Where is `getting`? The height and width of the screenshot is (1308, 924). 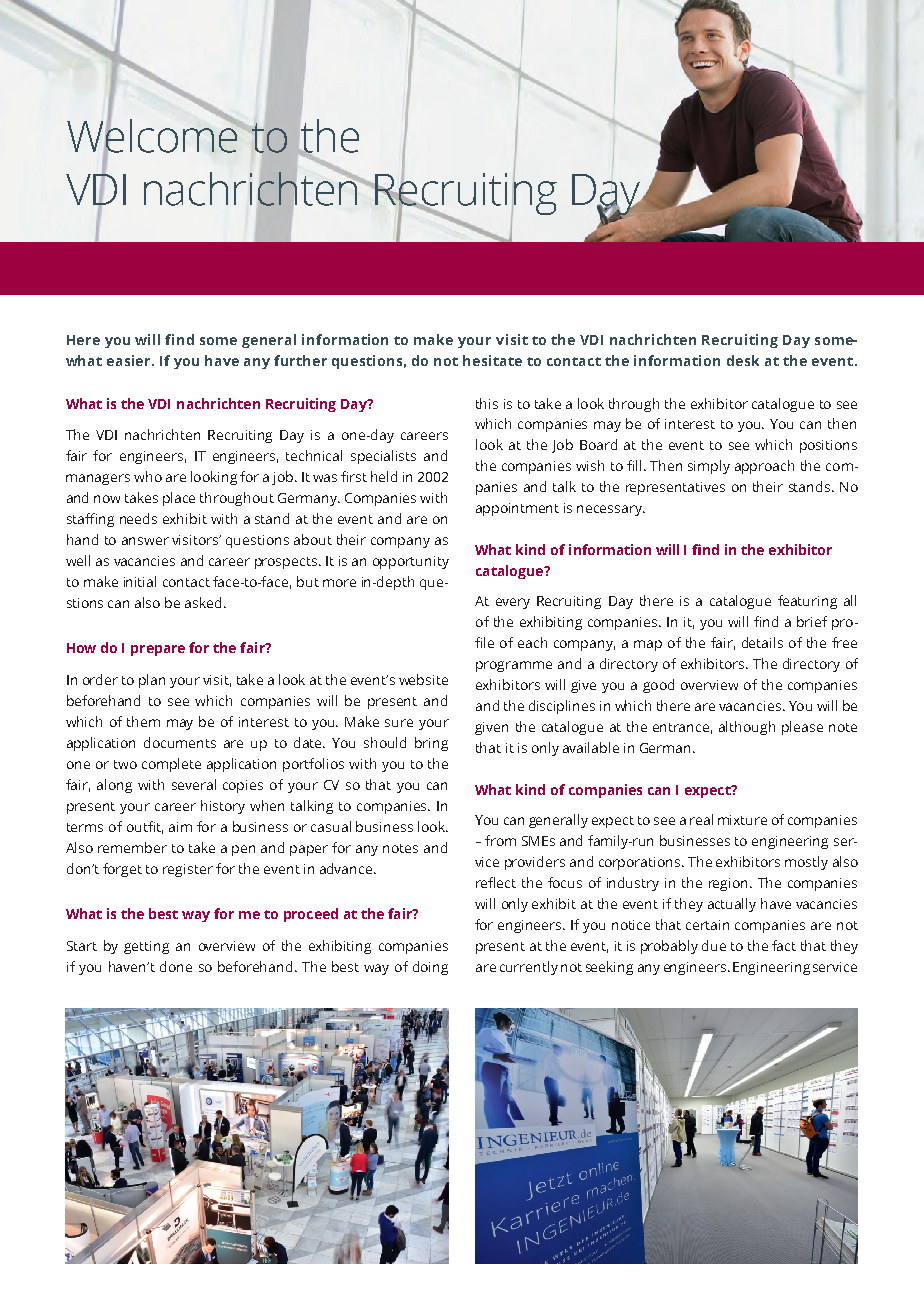 getting is located at coordinates (146, 947).
